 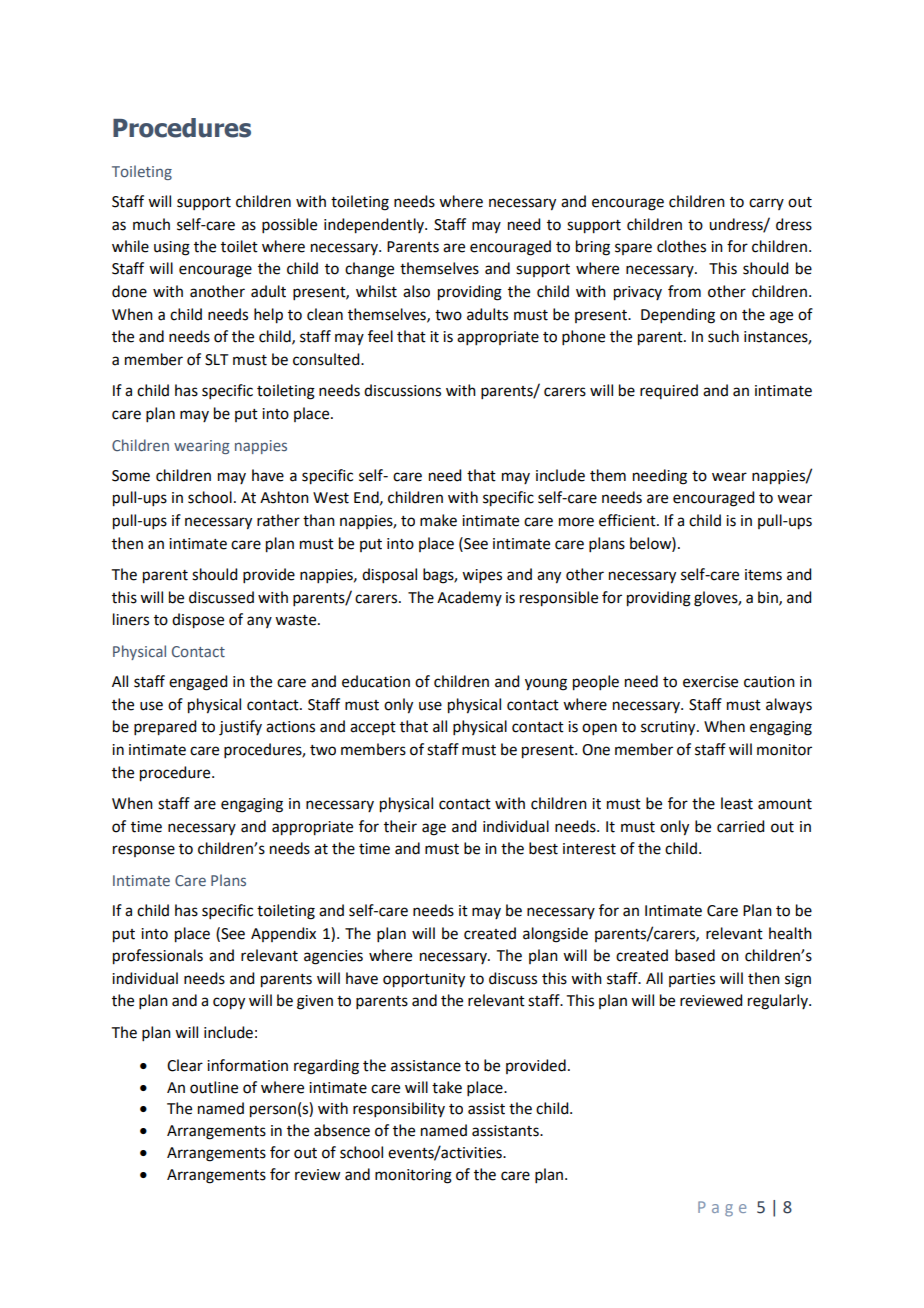 I want to click on exercise, so click(x=710, y=682).
